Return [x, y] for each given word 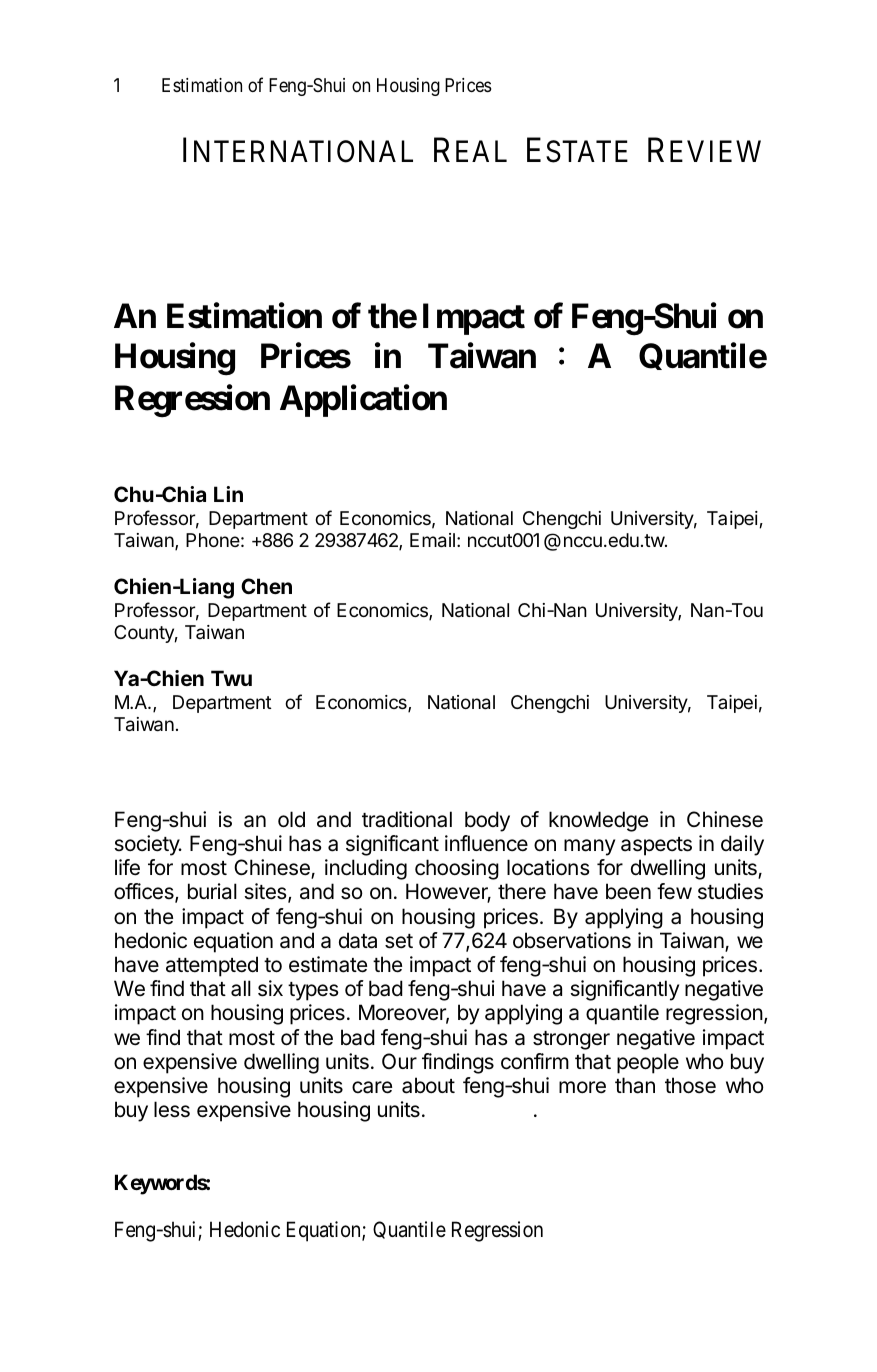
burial [212, 891]
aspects [656, 846]
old [291, 819]
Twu [231, 678]
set [399, 941]
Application [363, 401]
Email [432, 540]
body [487, 821]
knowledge [598, 821]
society [147, 845]
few [674, 891]
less [172, 1109]
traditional [407, 819]
